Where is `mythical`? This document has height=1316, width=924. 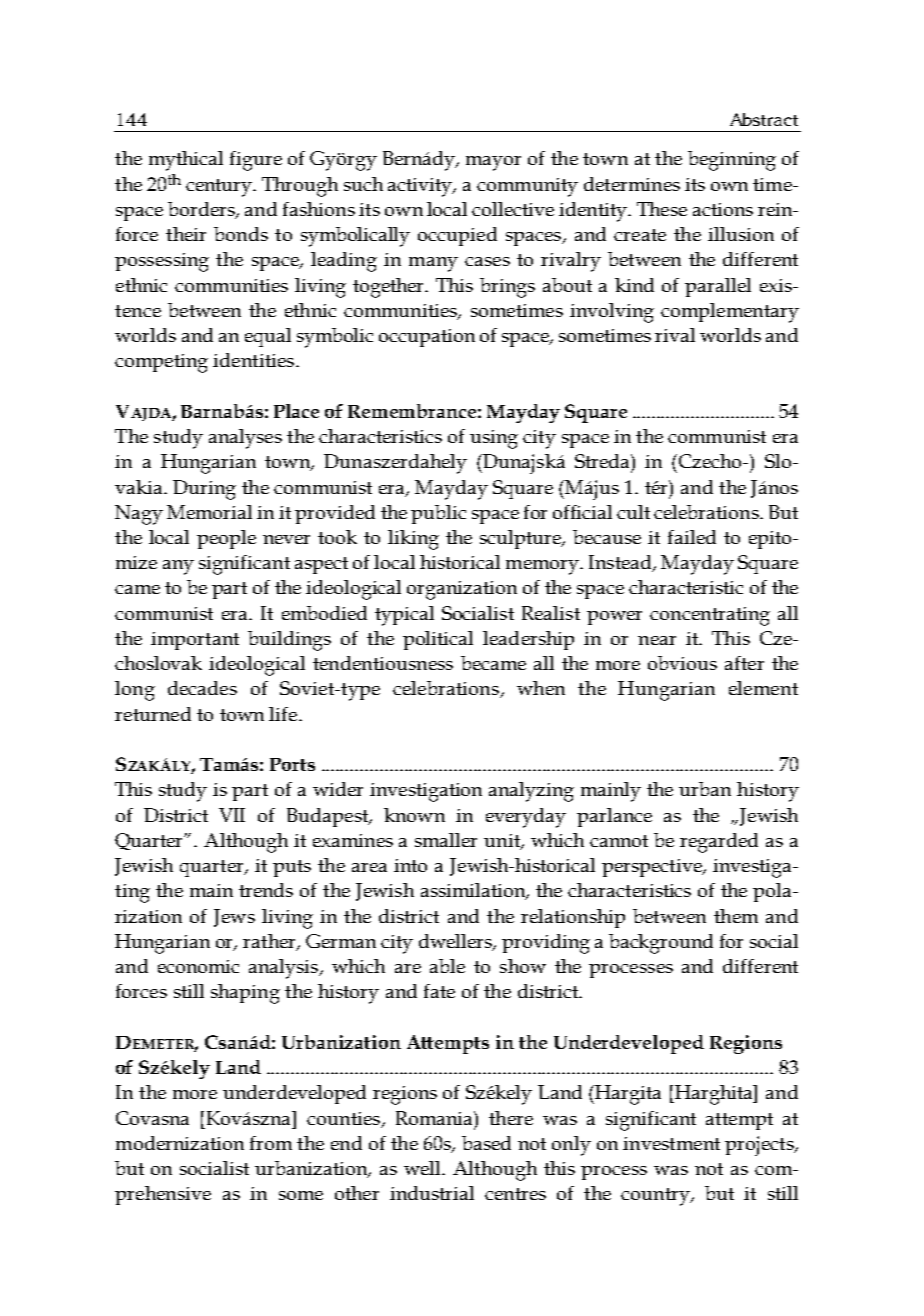 mythical is located at coordinates (186, 161).
